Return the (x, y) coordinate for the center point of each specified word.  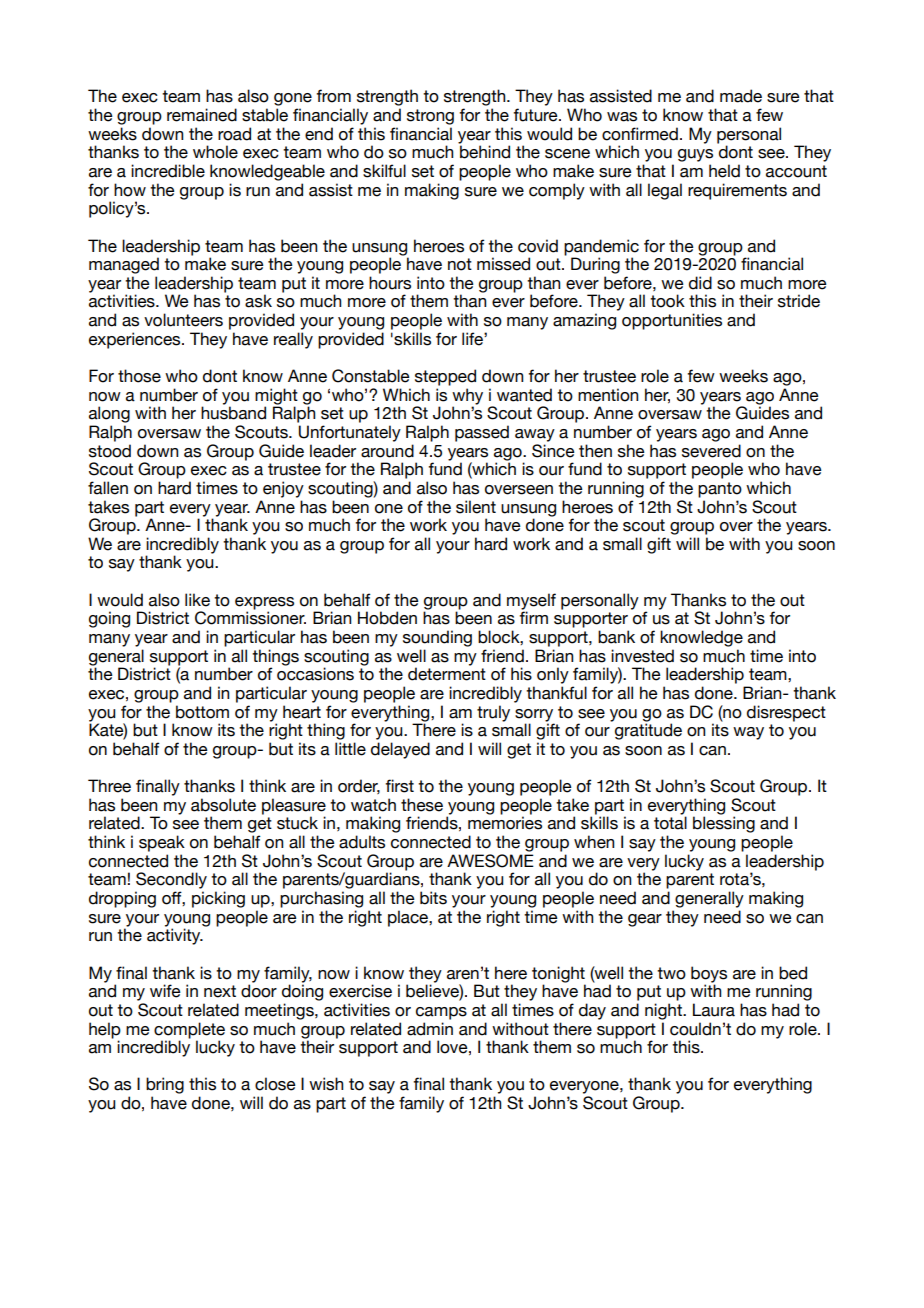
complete (189, 1030)
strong (430, 117)
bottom (202, 712)
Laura (714, 1010)
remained (202, 115)
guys (695, 155)
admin (430, 1029)
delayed (400, 750)
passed (482, 433)
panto (720, 490)
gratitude (648, 731)
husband (233, 413)
